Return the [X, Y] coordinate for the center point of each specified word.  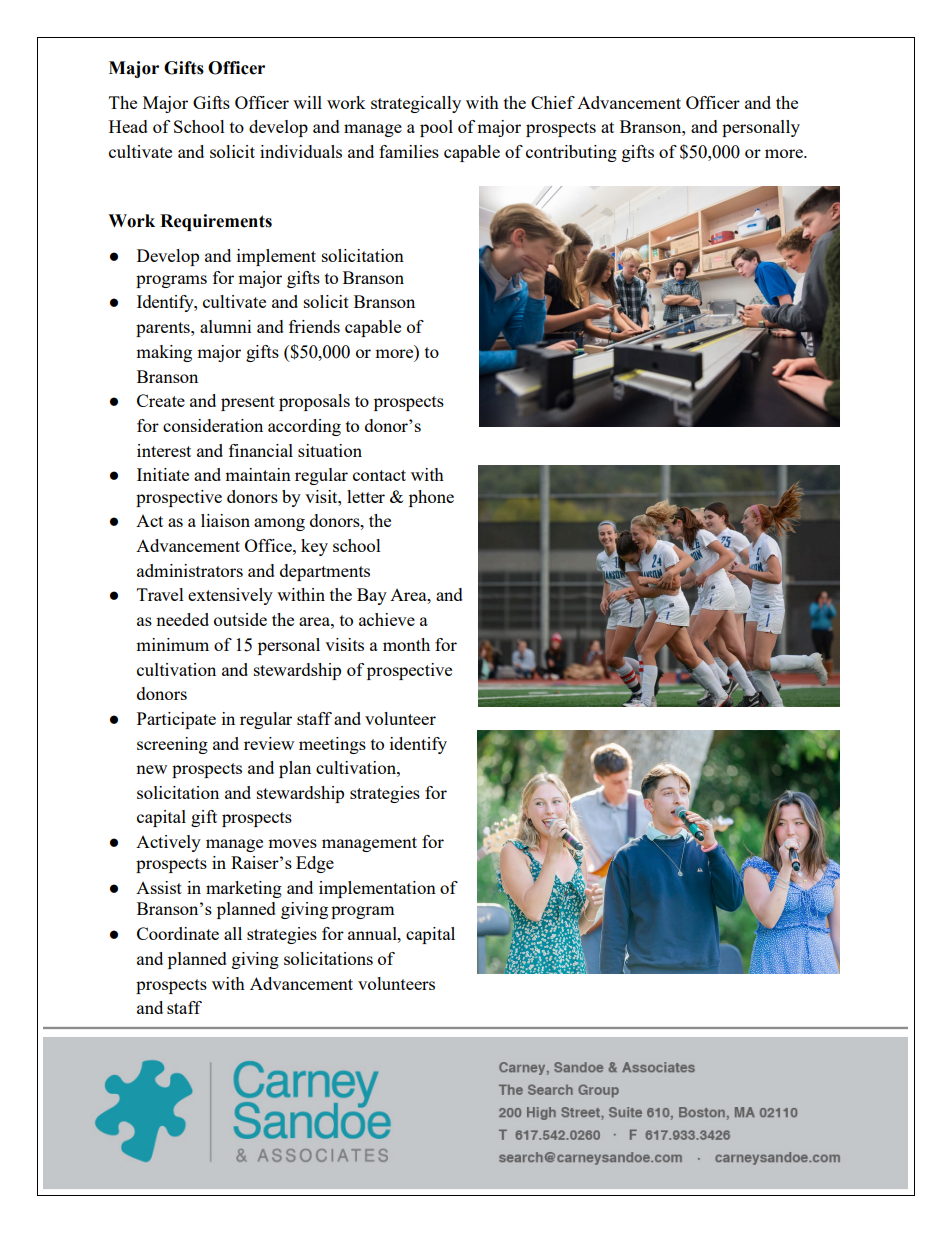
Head [128, 126]
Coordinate [178, 933]
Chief [553, 102]
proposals [314, 402]
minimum [172, 644]
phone [431, 498]
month [406, 644]
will [307, 102]
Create [161, 400]
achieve [387, 619]
